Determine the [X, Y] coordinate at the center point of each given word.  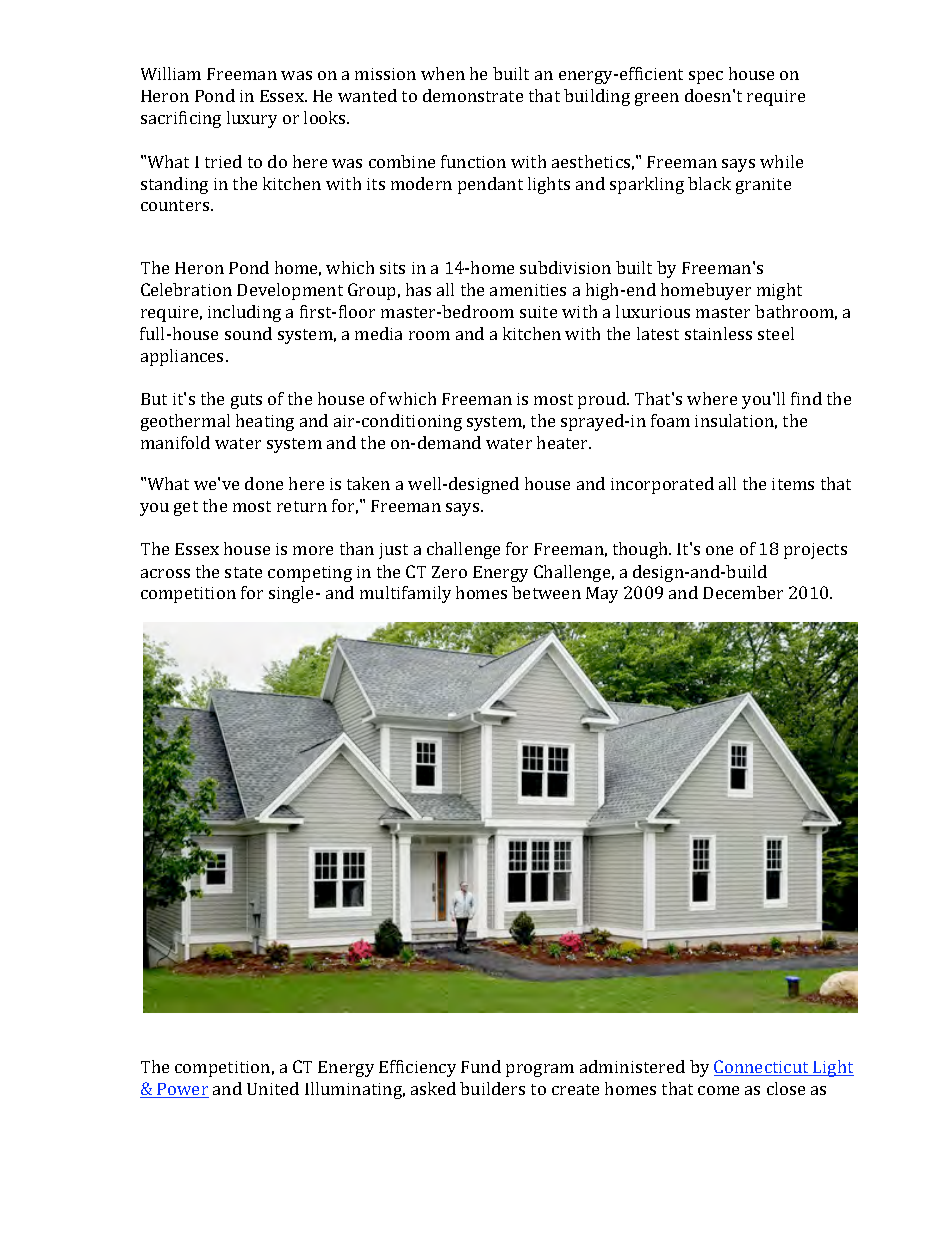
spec [706, 77]
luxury [252, 119]
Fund [481, 1066]
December [743, 592]
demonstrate [473, 95]
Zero [449, 572]
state [243, 572]
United [273, 1088]
